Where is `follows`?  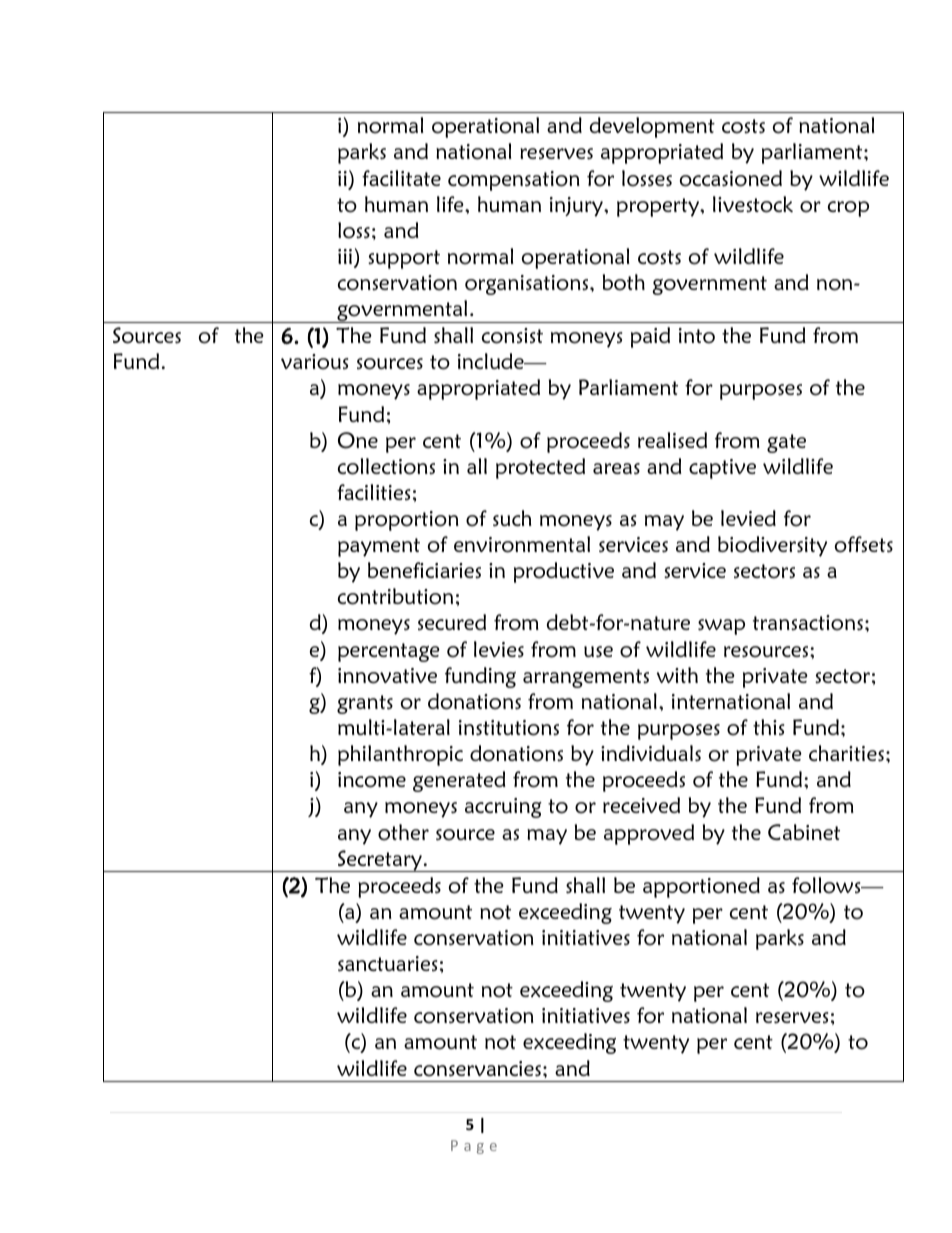 follows is located at coordinates (827, 885).
